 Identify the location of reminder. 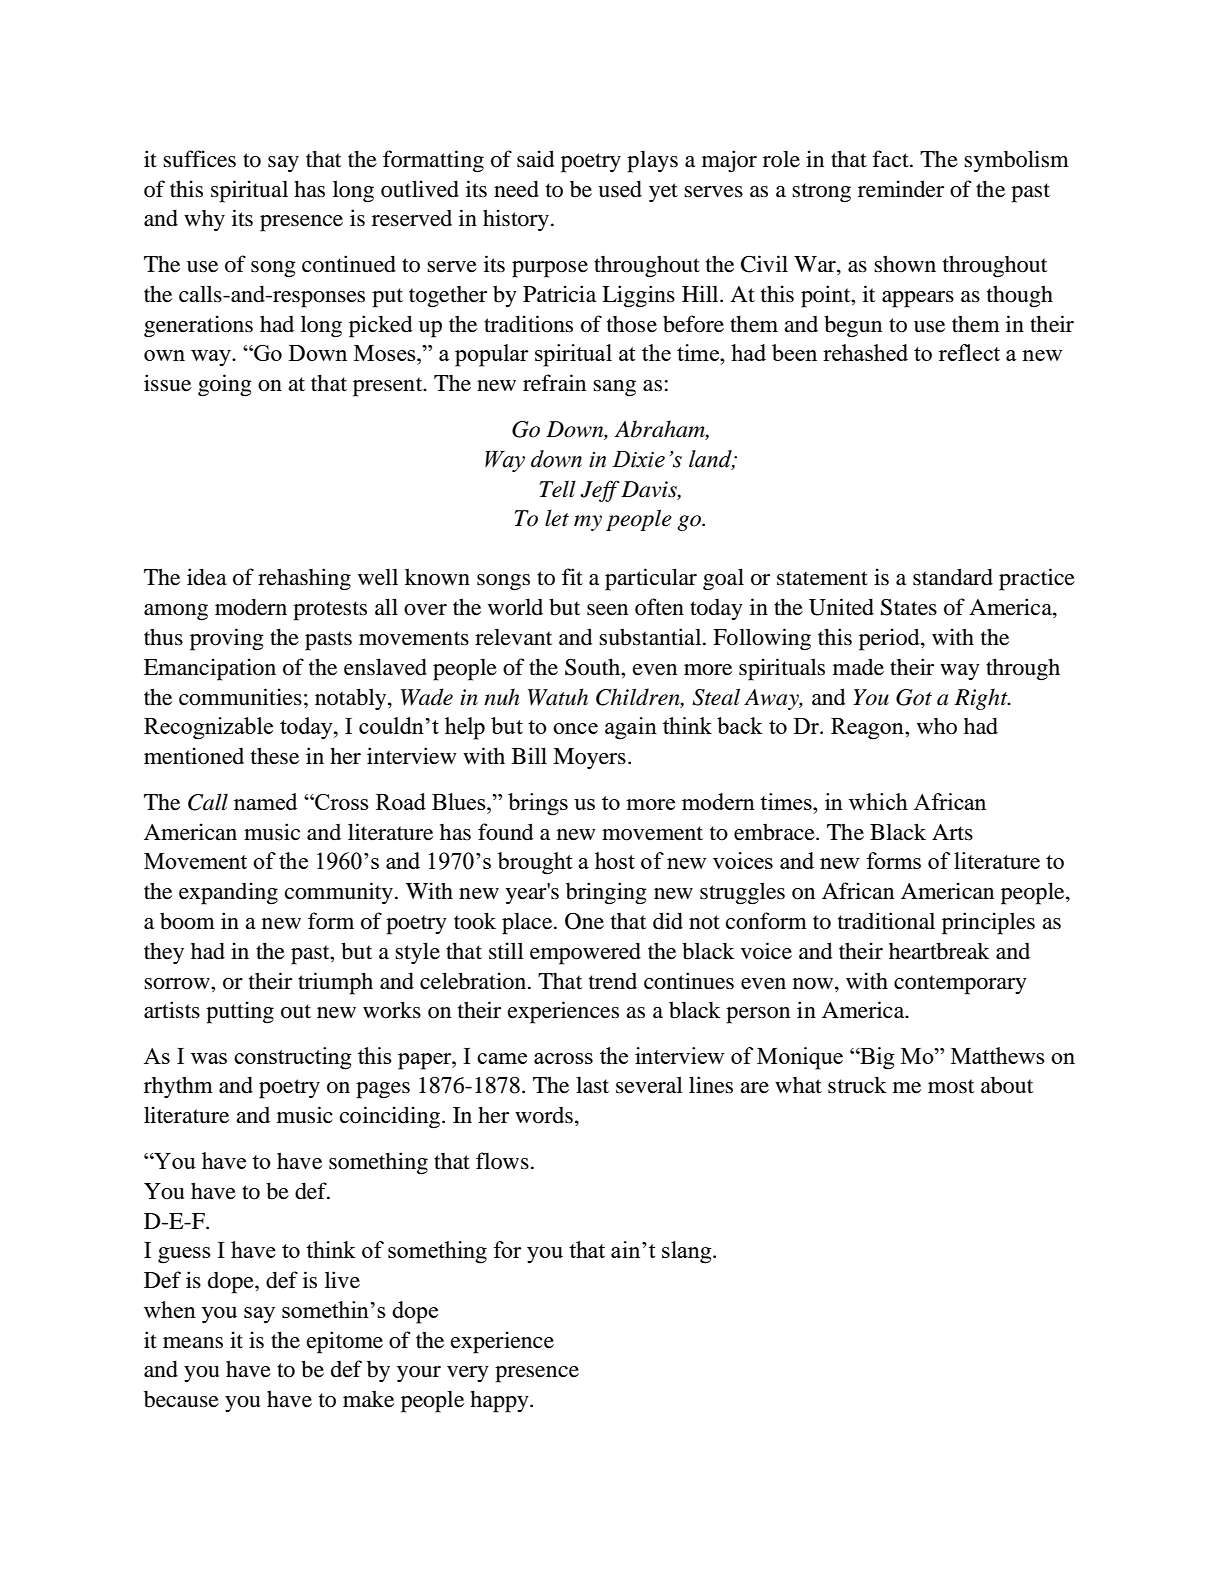
(901, 189).
